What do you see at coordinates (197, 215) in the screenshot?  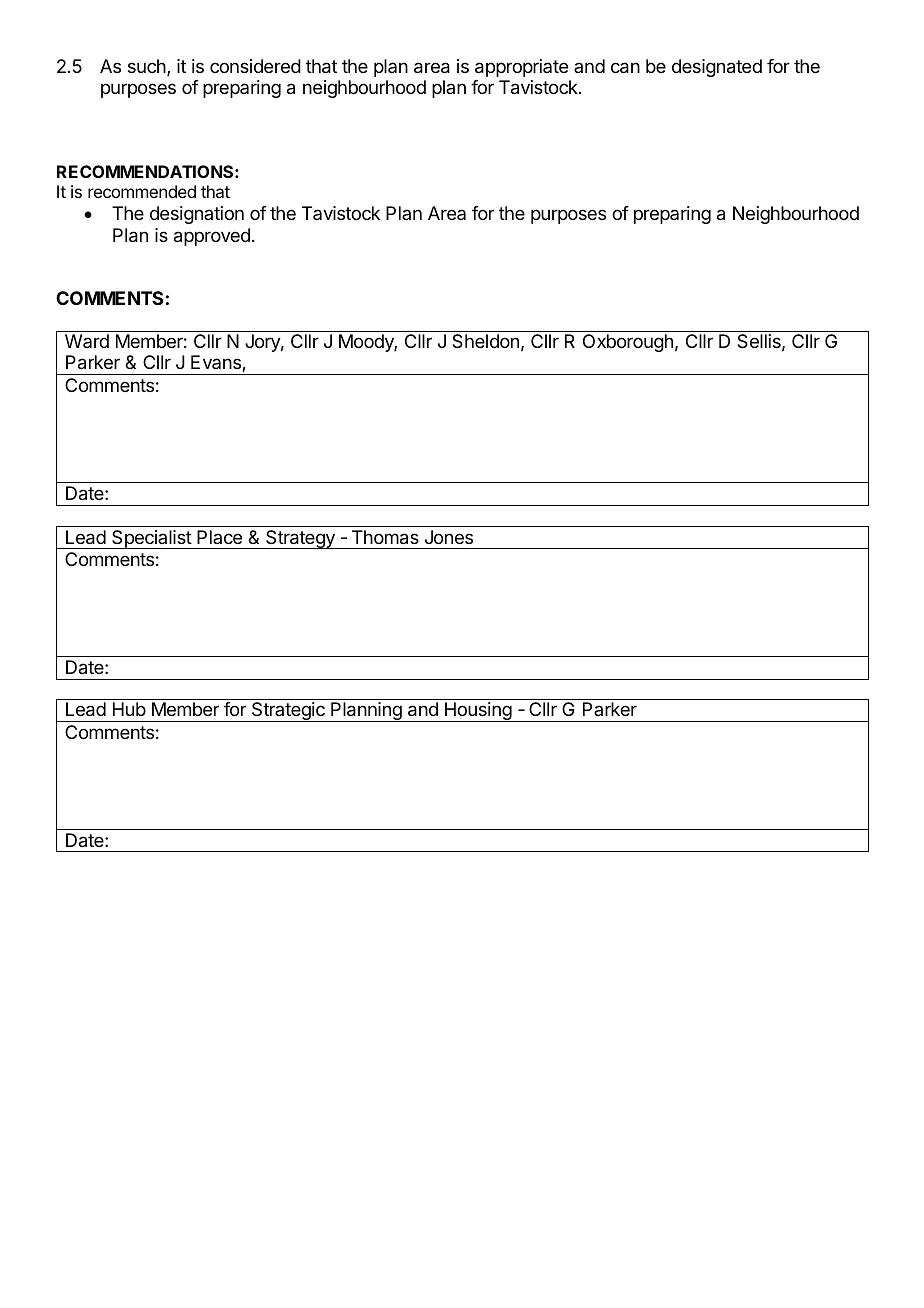 I see `designation` at bounding box center [197, 215].
